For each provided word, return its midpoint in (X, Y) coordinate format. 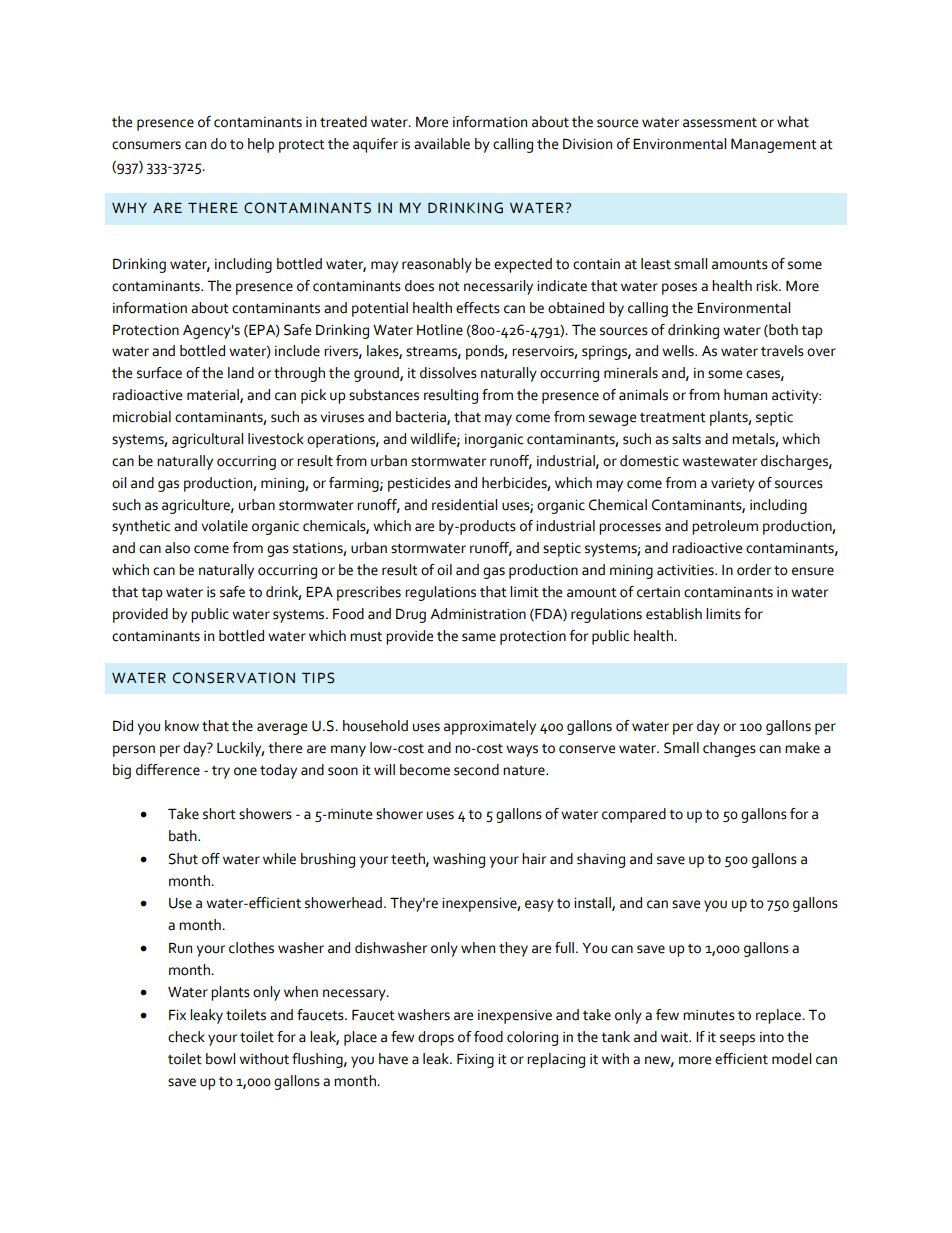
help (261, 145)
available (442, 144)
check (186, 1037)
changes (729, 749)
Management (774, 145)
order (754, 570)
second (476, 770)
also (177, 548)
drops (436, 1038)
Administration (478, 614)
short (219, 814)
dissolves (448, 373)
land (241, 373)
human (745, 395)
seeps (737, 1040)
